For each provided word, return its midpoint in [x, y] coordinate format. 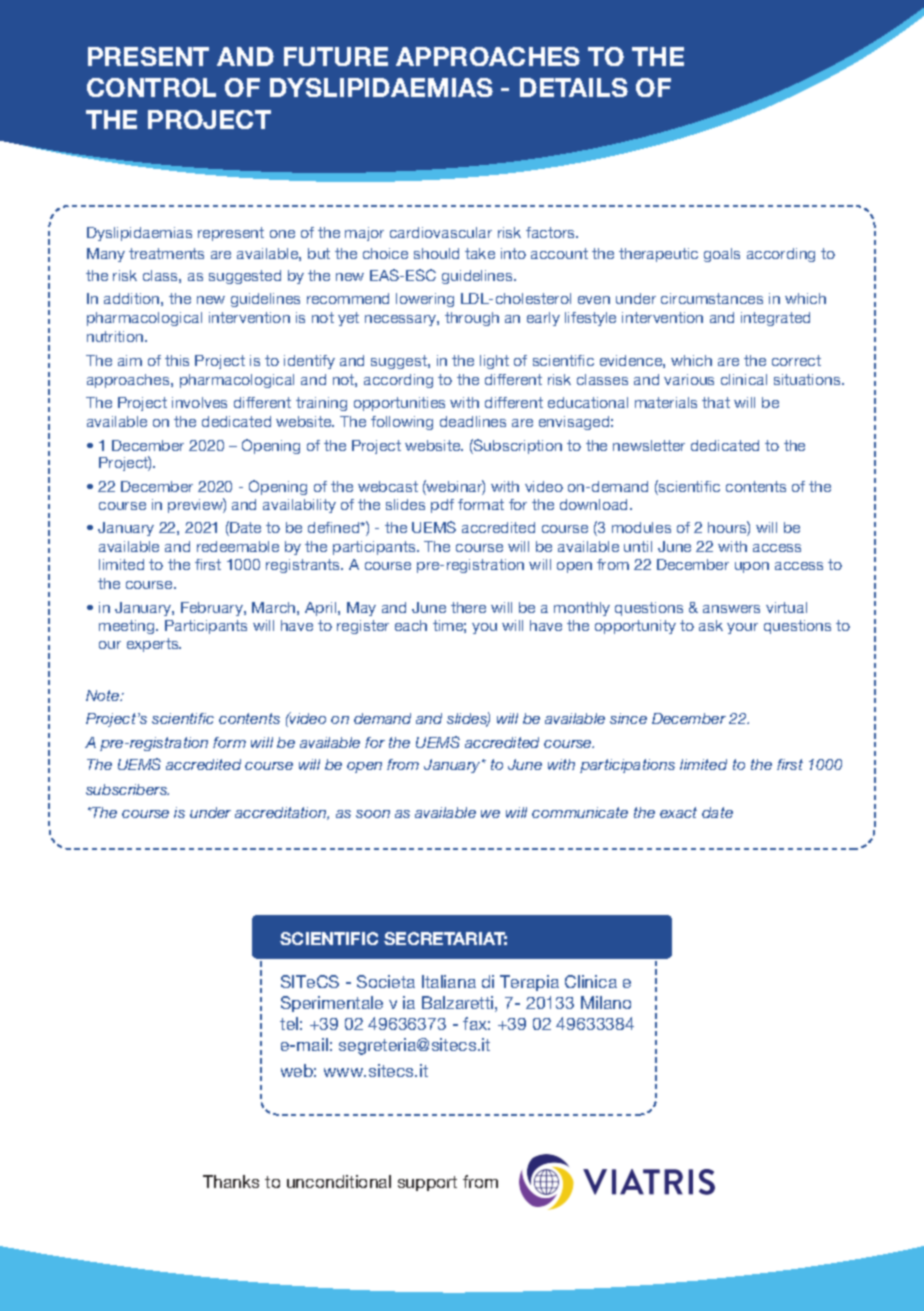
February [213, 609]
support [427, 1183]
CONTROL [151, 87]
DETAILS [574, 87]
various [689, 379]
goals [722, 255]
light [494, 362]
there [468, 607]
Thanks [231, 1181]
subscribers [127, 789]
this [177, 360]
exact [678, 812]
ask [711, 625]
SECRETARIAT [445, 938]
